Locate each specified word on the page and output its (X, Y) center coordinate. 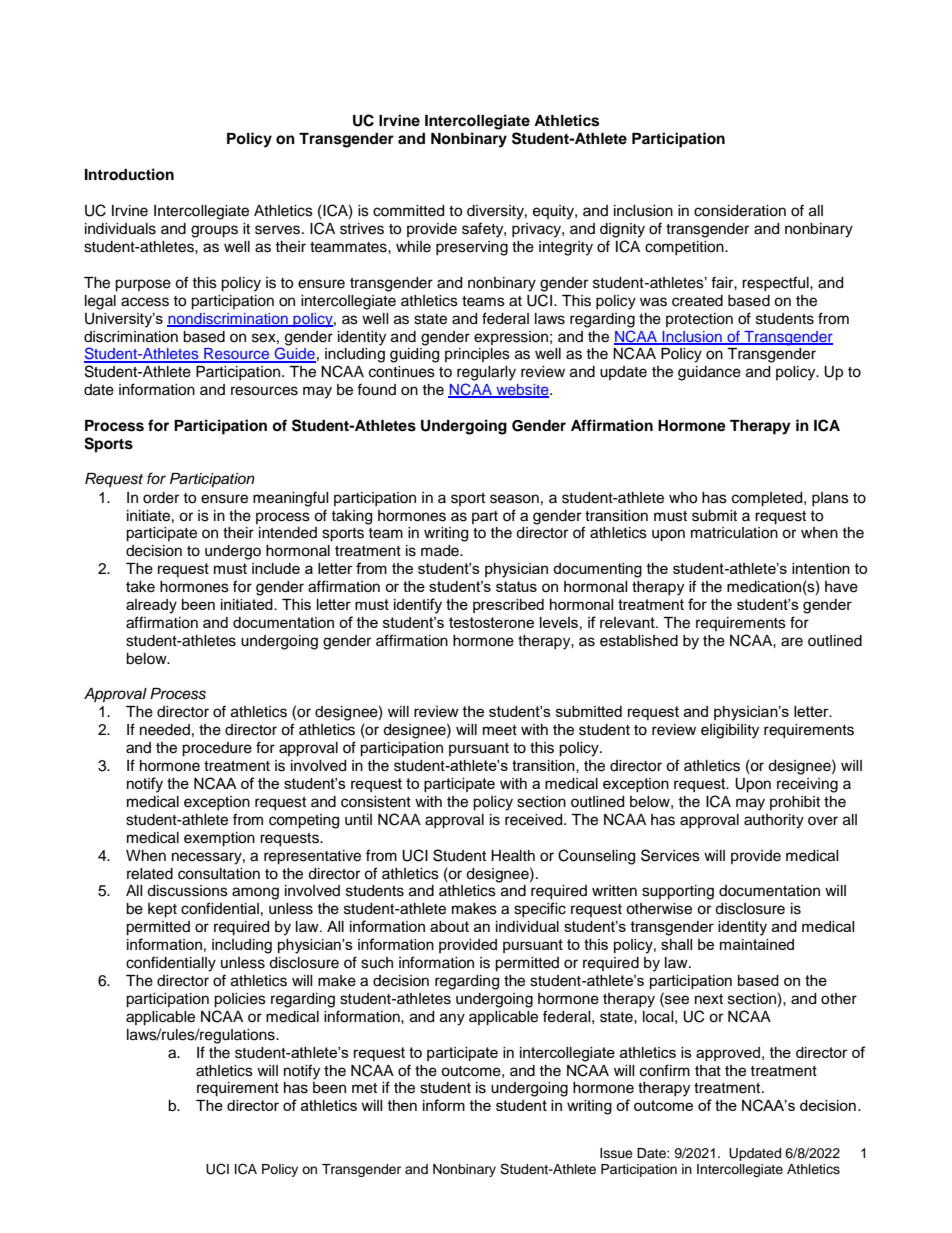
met (364, 1088)
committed (408, 211)
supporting (678, 892)
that (708, 1071)
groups (214, 231)
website (522, 391)
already (151, 606)
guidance (709, 373)
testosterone (491, 622)
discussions (187, 891)
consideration (740, 211)
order (161, 498)
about (449, 926)
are (792, 642)
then (402, 1105)
